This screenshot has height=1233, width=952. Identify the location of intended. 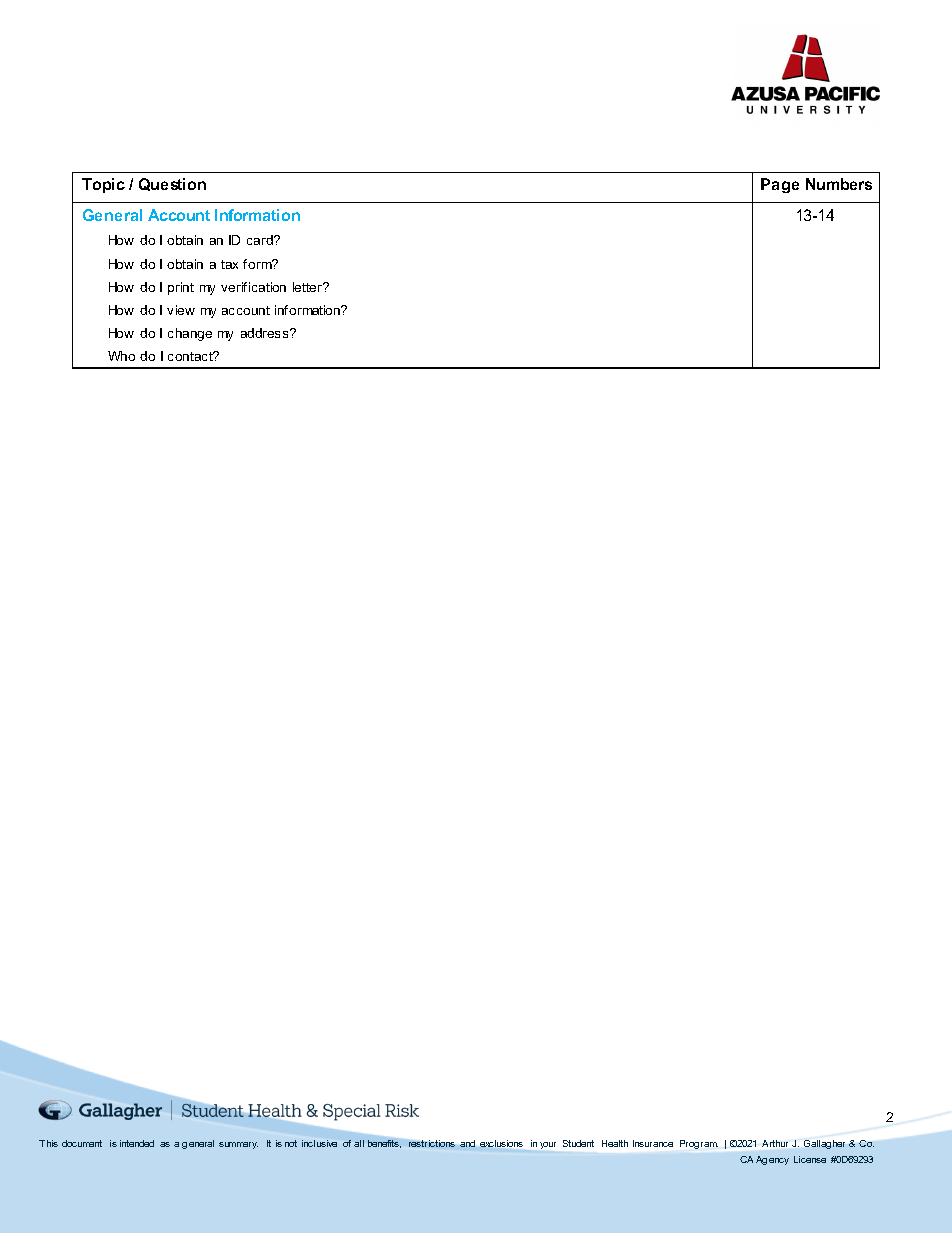
(137, 1143).
